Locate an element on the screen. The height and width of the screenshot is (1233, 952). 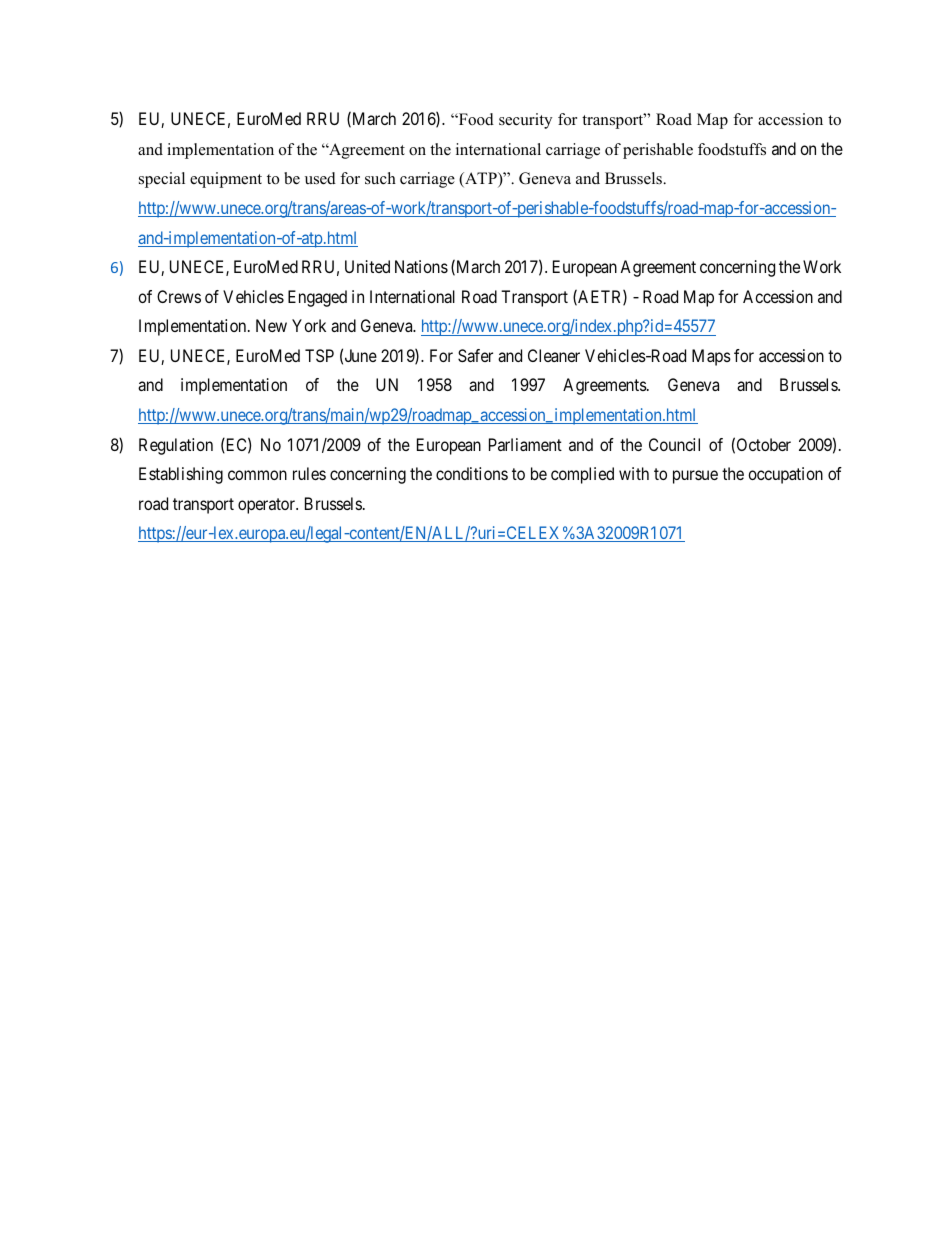
operator is located at coordinates (268, 506).
